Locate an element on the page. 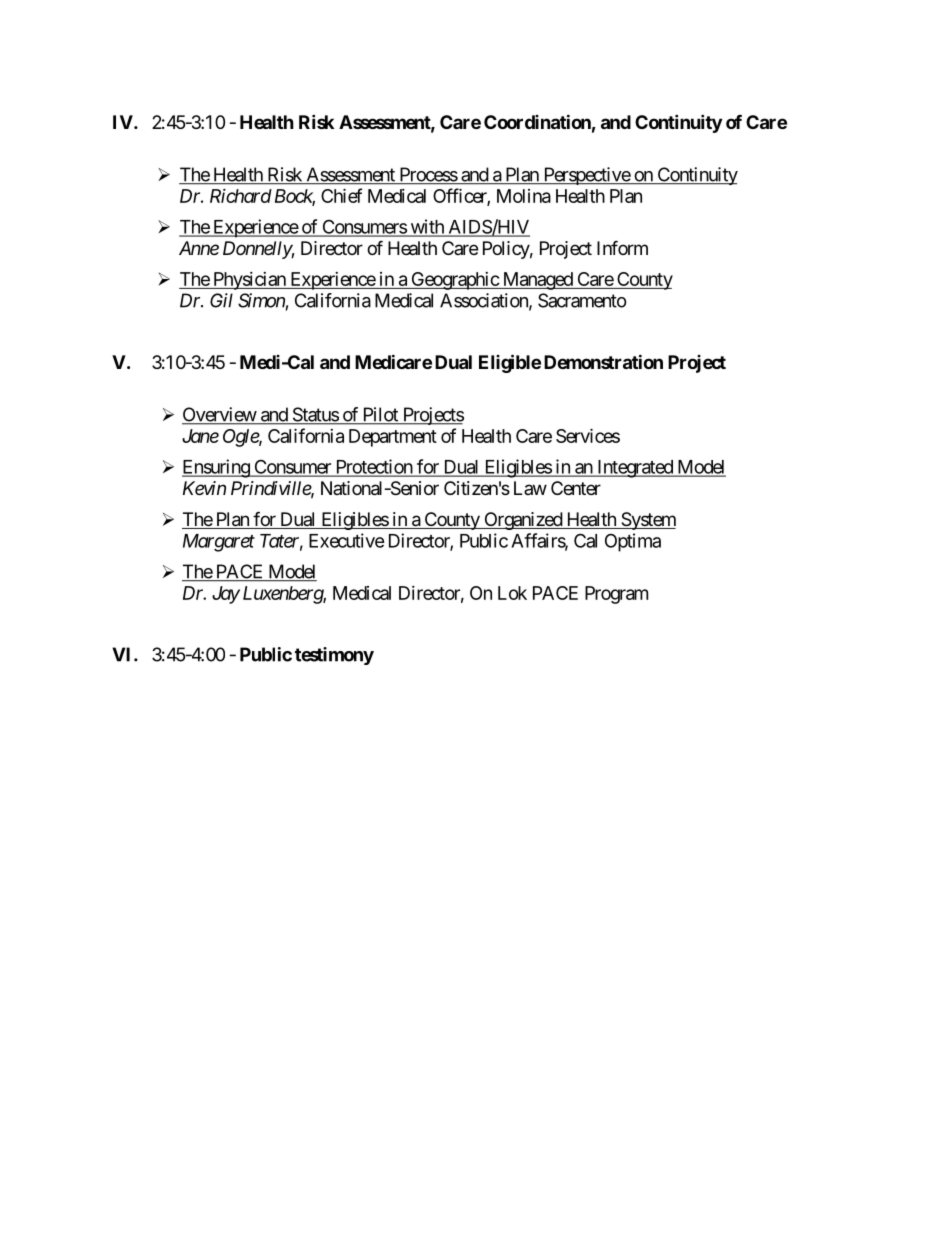 The width and height of the document is (952, 1233). with is located at coordinates (427, 227).
